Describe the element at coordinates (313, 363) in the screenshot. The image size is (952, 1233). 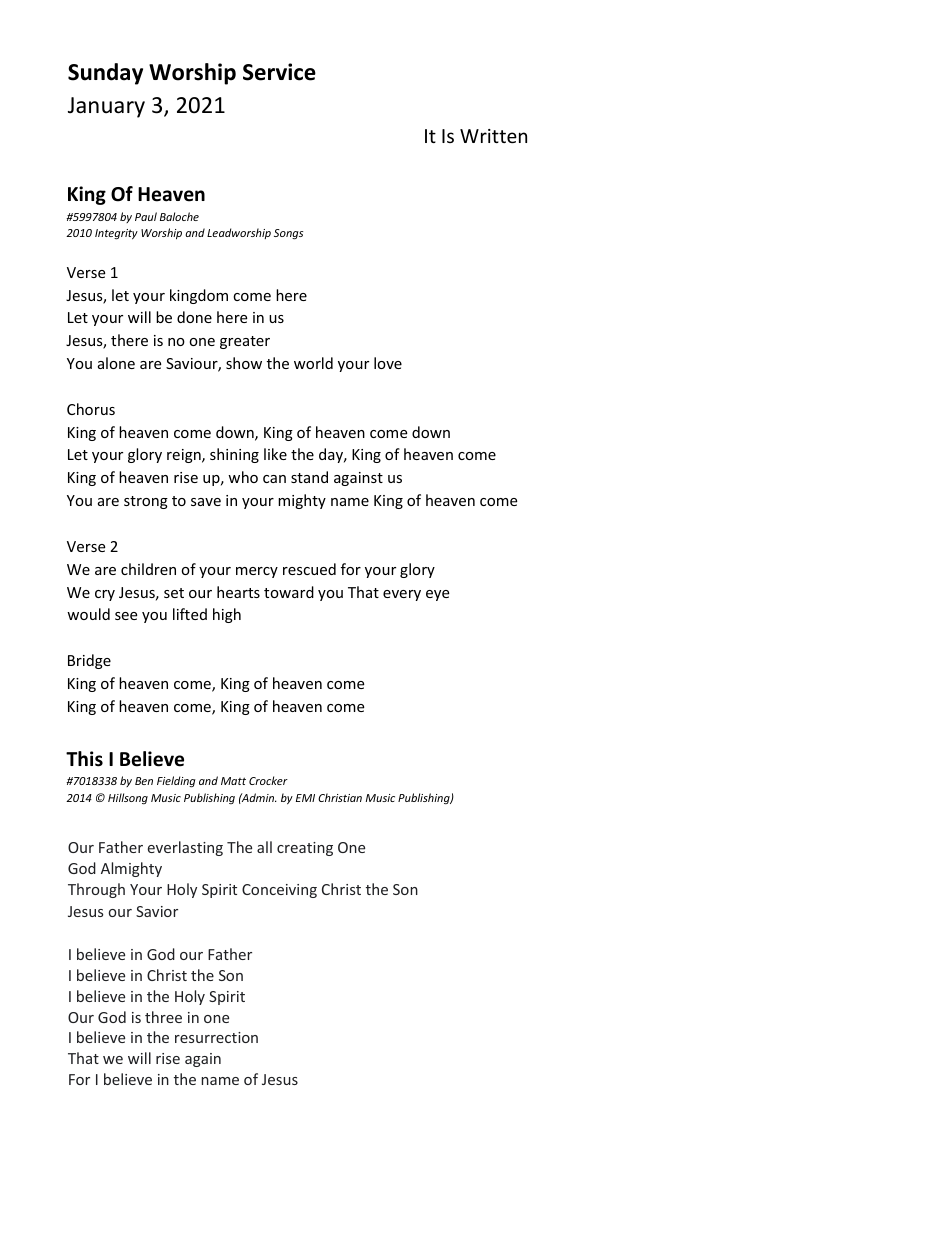
I see `world` at that location.
